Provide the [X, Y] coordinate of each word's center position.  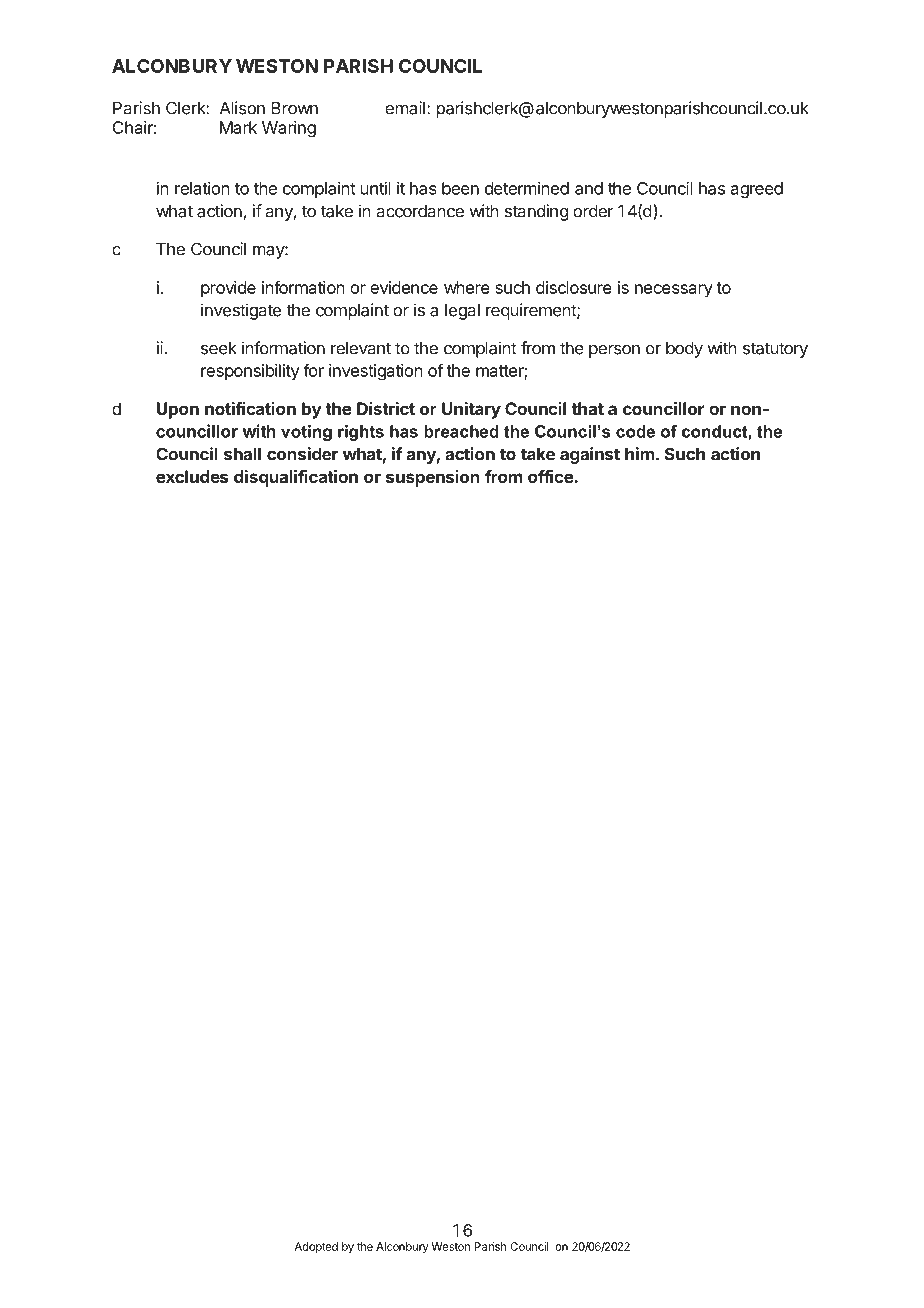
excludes [192, 476]
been [460, 188]
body [684, 350]
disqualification [296, 478]
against [590, 455]
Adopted [316, 1247]
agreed [757, 190]
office [551, 476]
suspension [433, 478]
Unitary [471, 410]
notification [250, 408]
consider [302, 454]
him [640, 454]
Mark [238, 127]
